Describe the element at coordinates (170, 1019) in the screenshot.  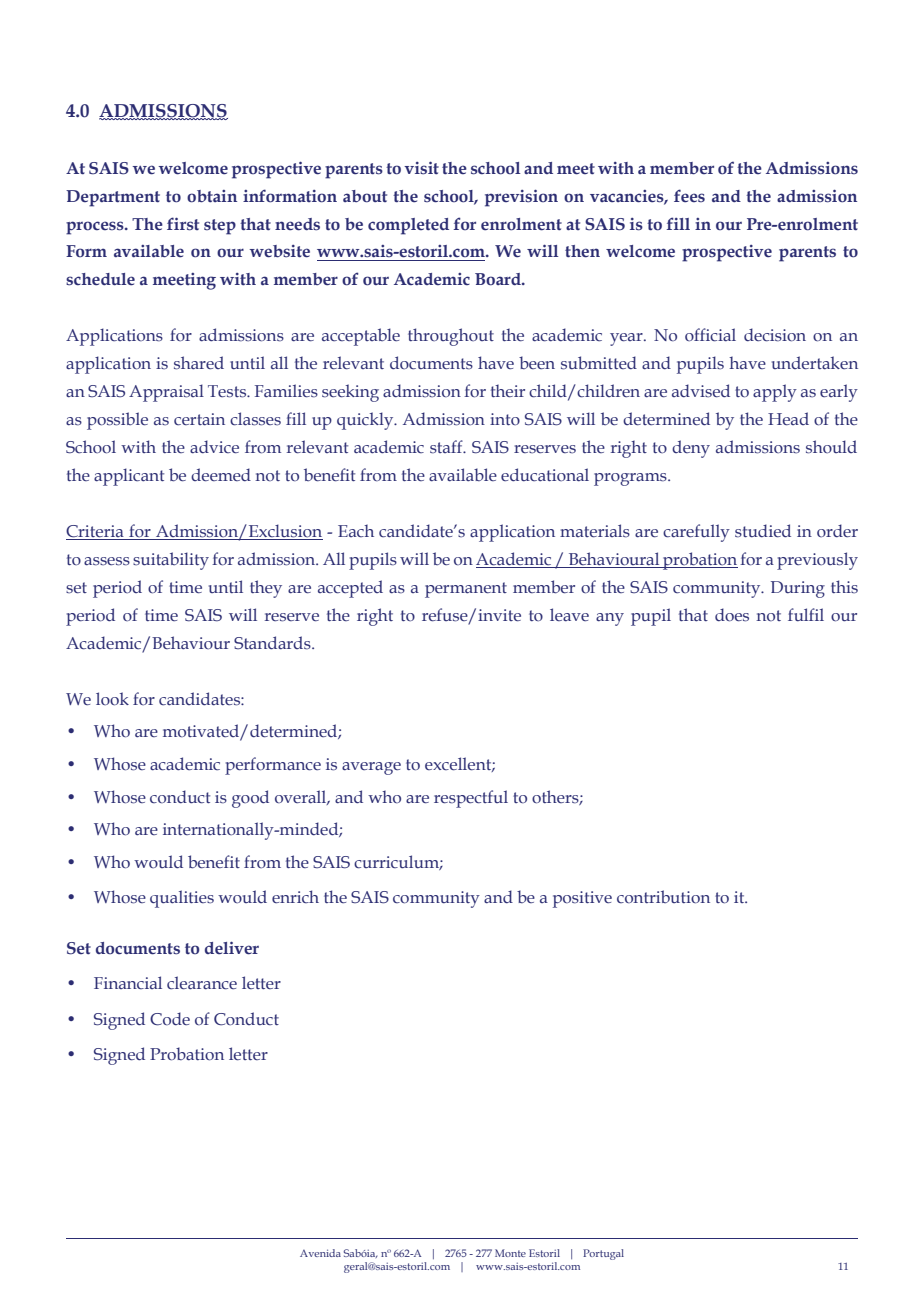
I see `Code` at that location.
